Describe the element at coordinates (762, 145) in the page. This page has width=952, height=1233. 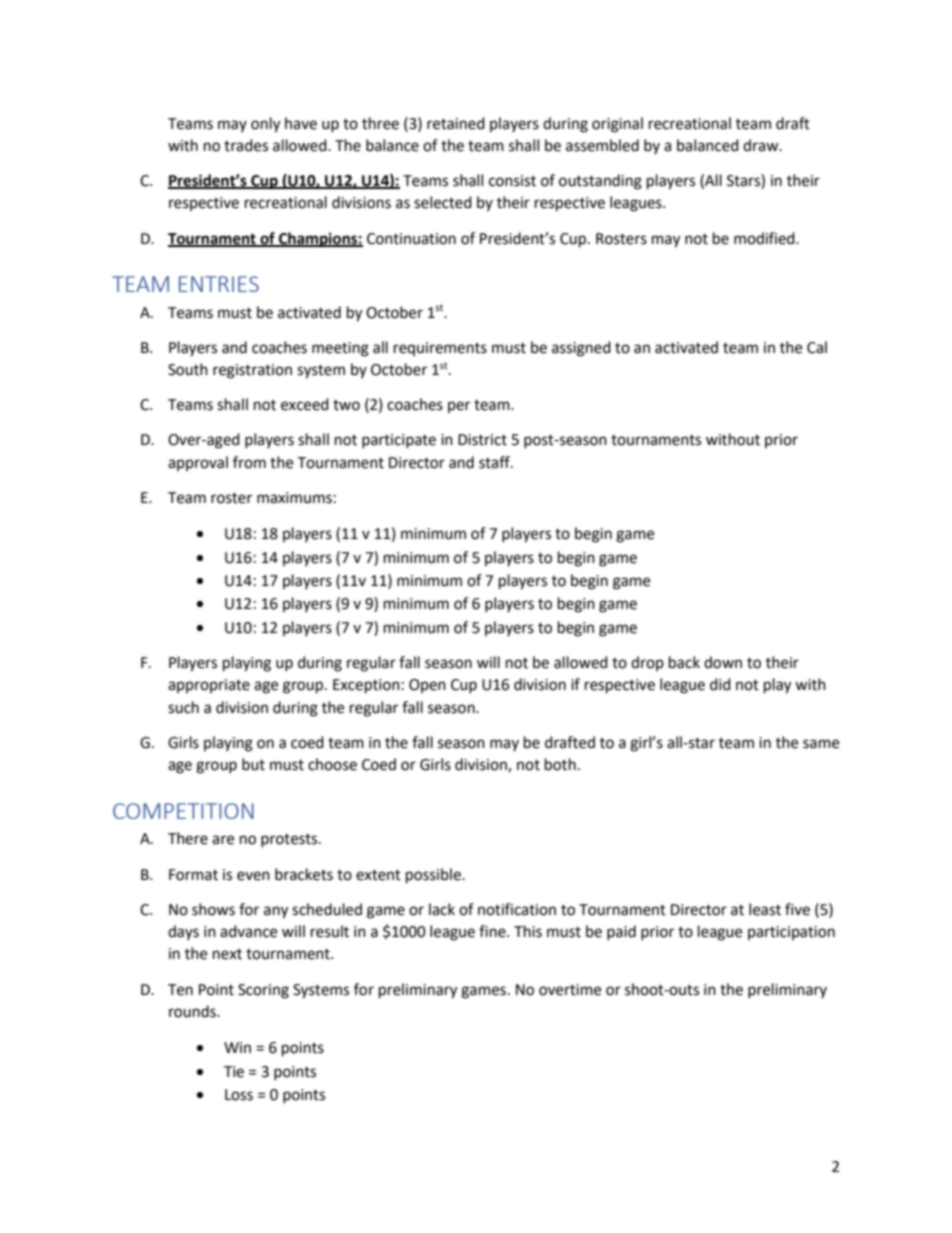
I see `draw` at that location.
